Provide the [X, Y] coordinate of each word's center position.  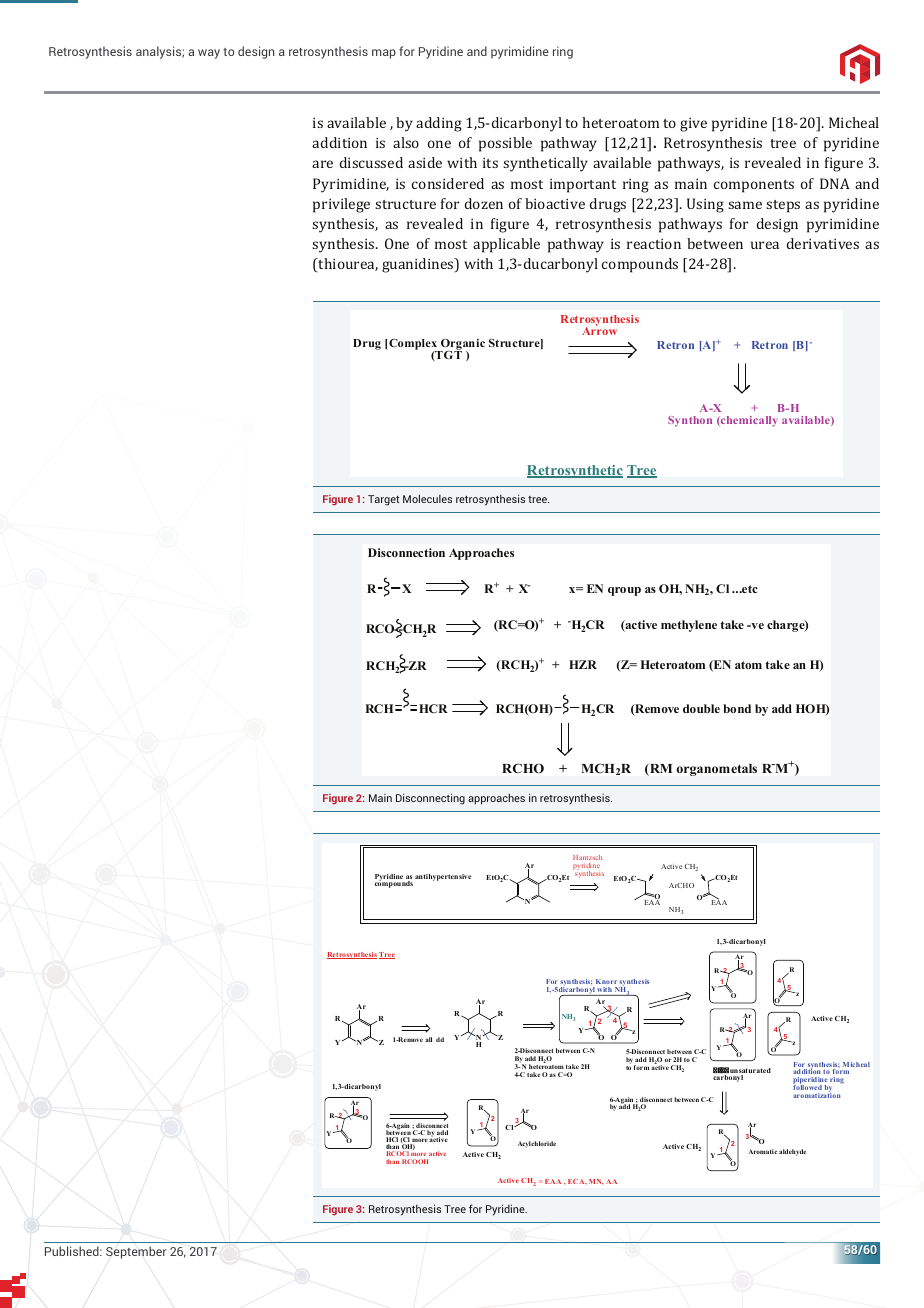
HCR [433, 708]
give [693, 125]
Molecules [427, 498]
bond [737, 708]
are [322, 164]
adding [439, 124]
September [136, 1252]
